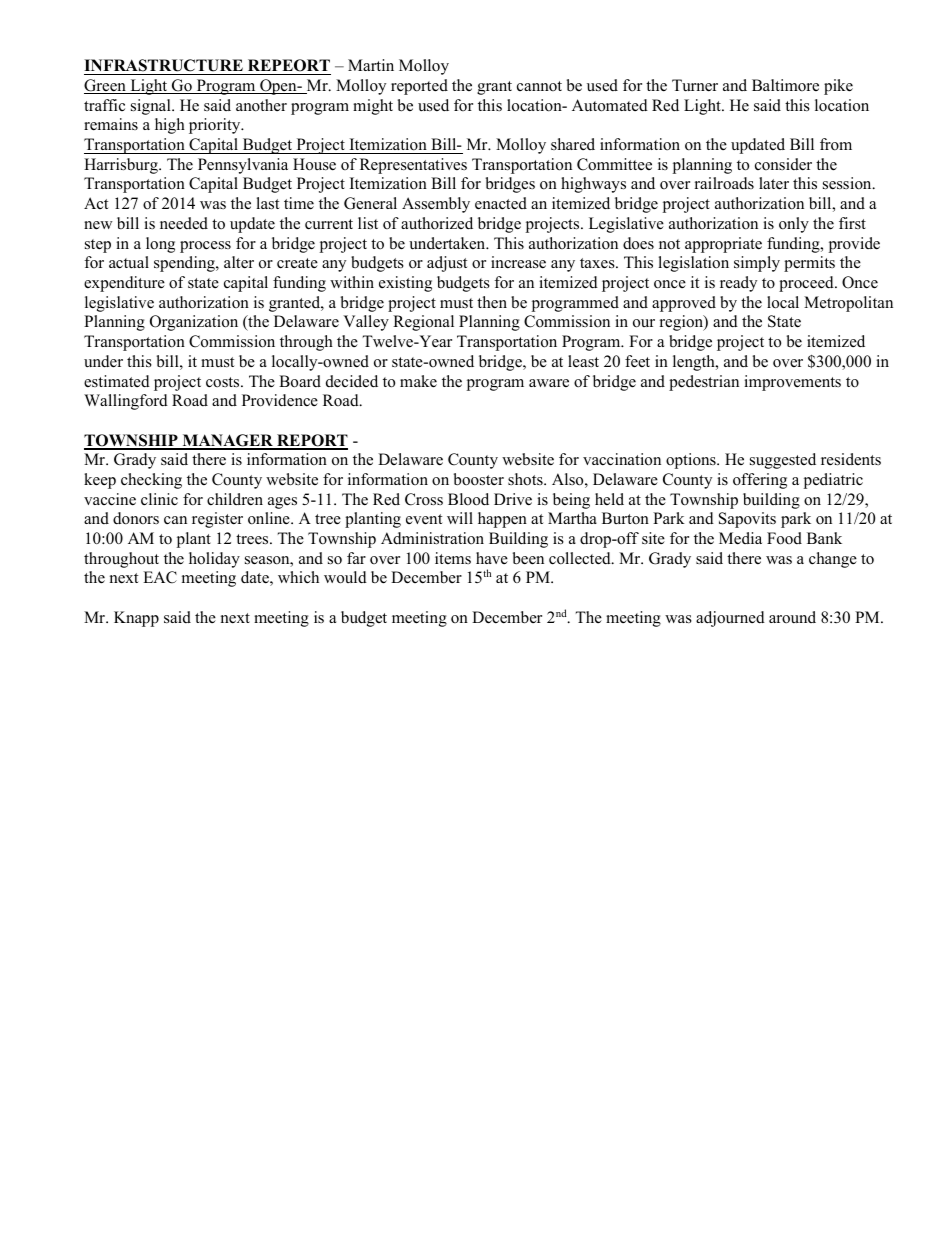 This screenshot has height=1233, width=952. I want to click on cannot, so click(539, 86).
